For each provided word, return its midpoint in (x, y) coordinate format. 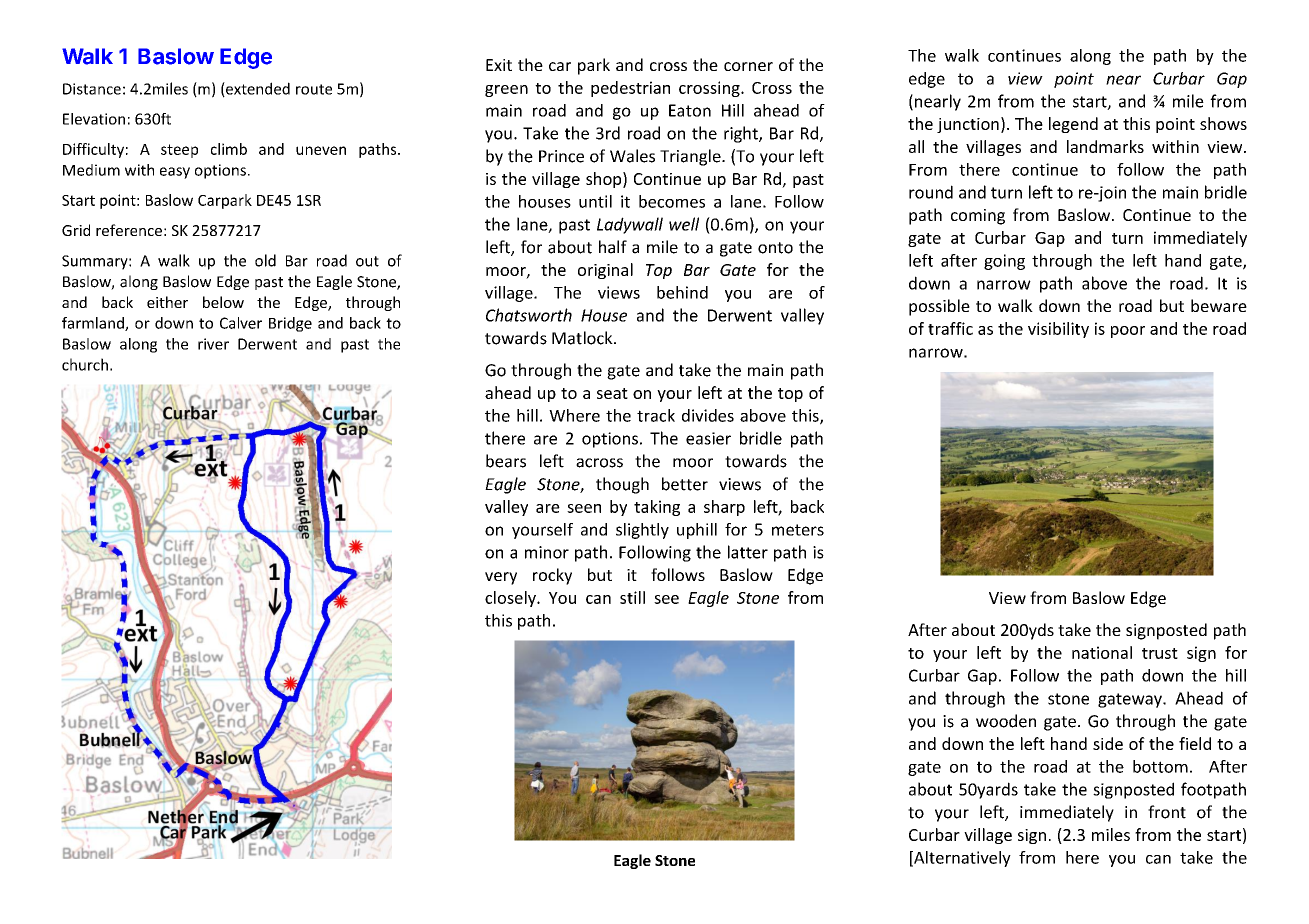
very (501, 578)
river (213, 344)
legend (1073, 125)
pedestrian (630, 89)
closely (511, 599)
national (1102, 652)
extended (257, 89)
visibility (1058, 330)
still (632, 597)
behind (682, 292)
